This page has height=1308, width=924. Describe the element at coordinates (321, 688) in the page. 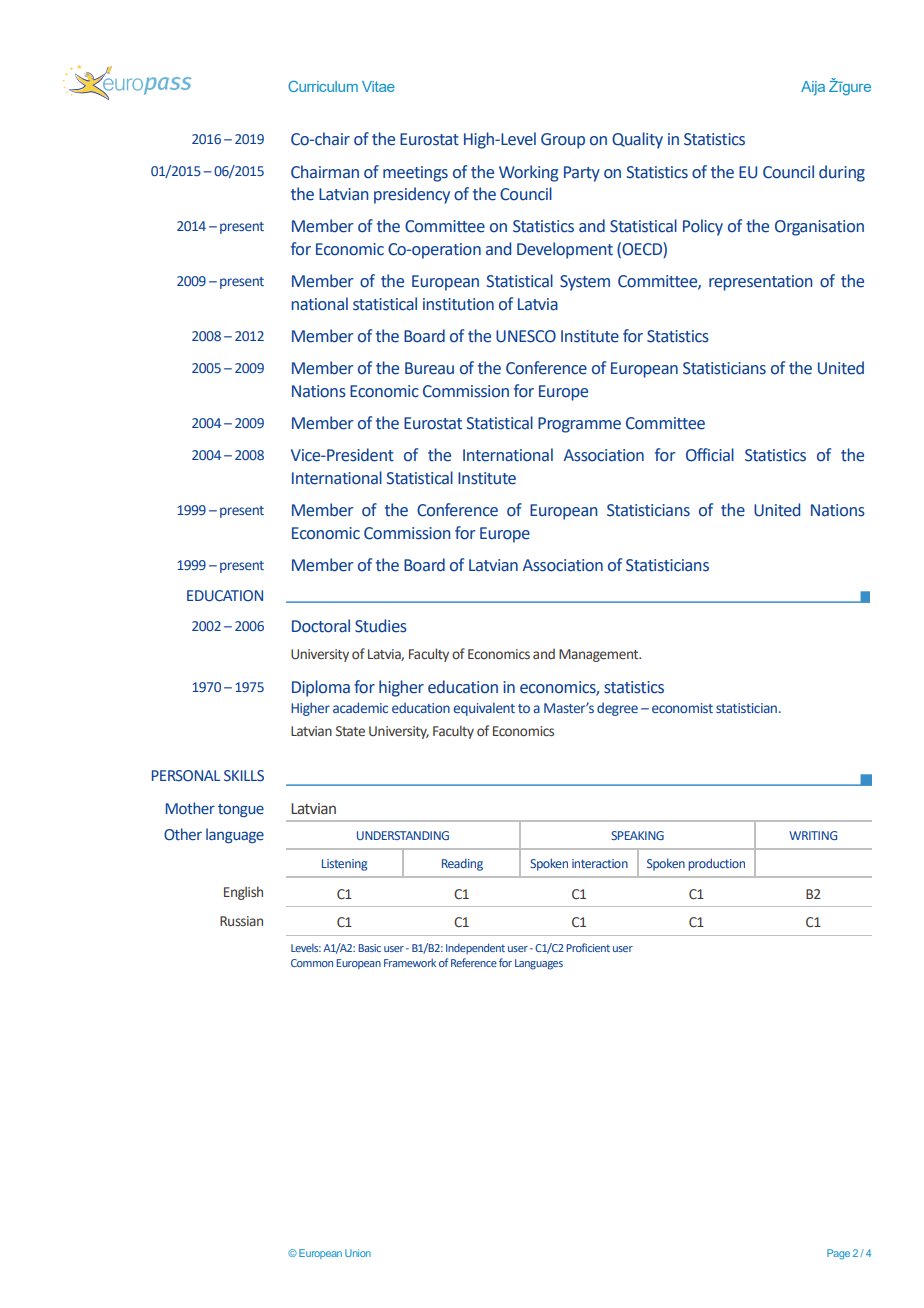

I see `Diploma` at that location.
